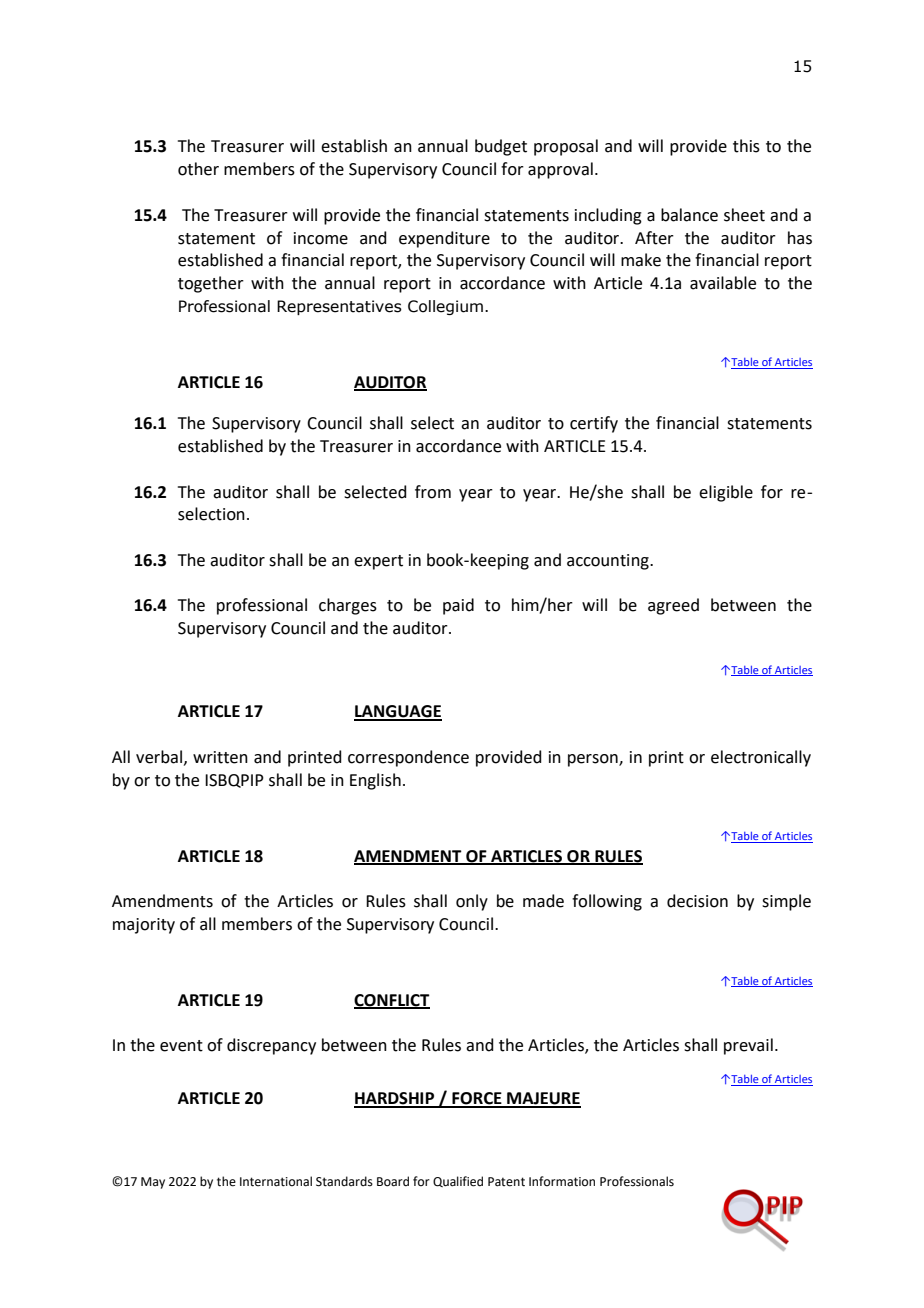 This document has height=1308, width=924. What do you see at coordinates (472, 902) in the document?
I see `only` at bounding box center [472, 902].
